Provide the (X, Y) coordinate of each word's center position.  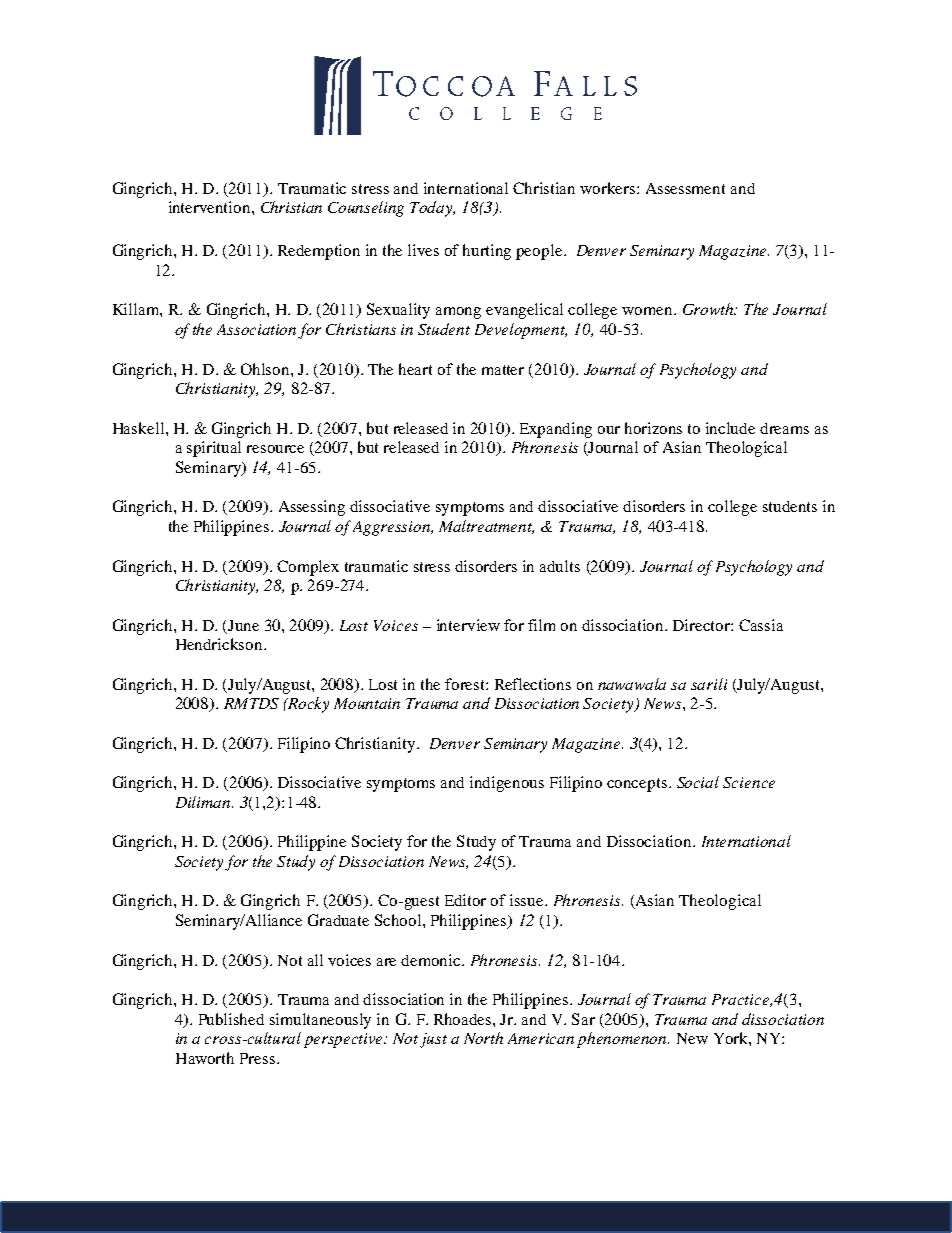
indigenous (507, 784)
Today (432, 209)
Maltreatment (486, 527)
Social (698, 782)
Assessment (685, 188)
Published (231, 1019)
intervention (211, 207)
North (483, 1038)
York (732, 1038)
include (730, 428)
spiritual (214, 449)
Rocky (307, 705)
